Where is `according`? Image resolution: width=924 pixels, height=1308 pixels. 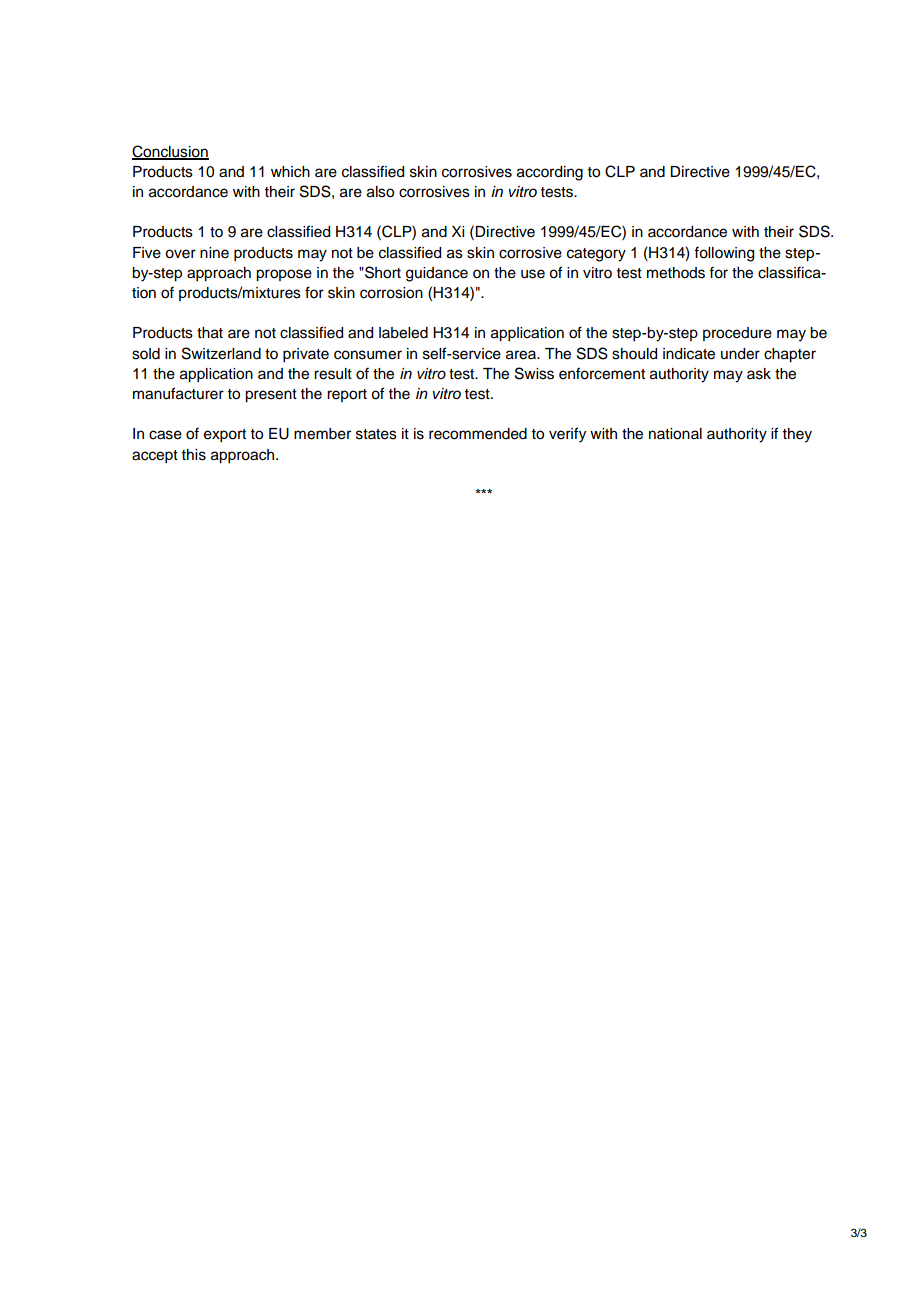 according is located at coordinates (550, 173).
